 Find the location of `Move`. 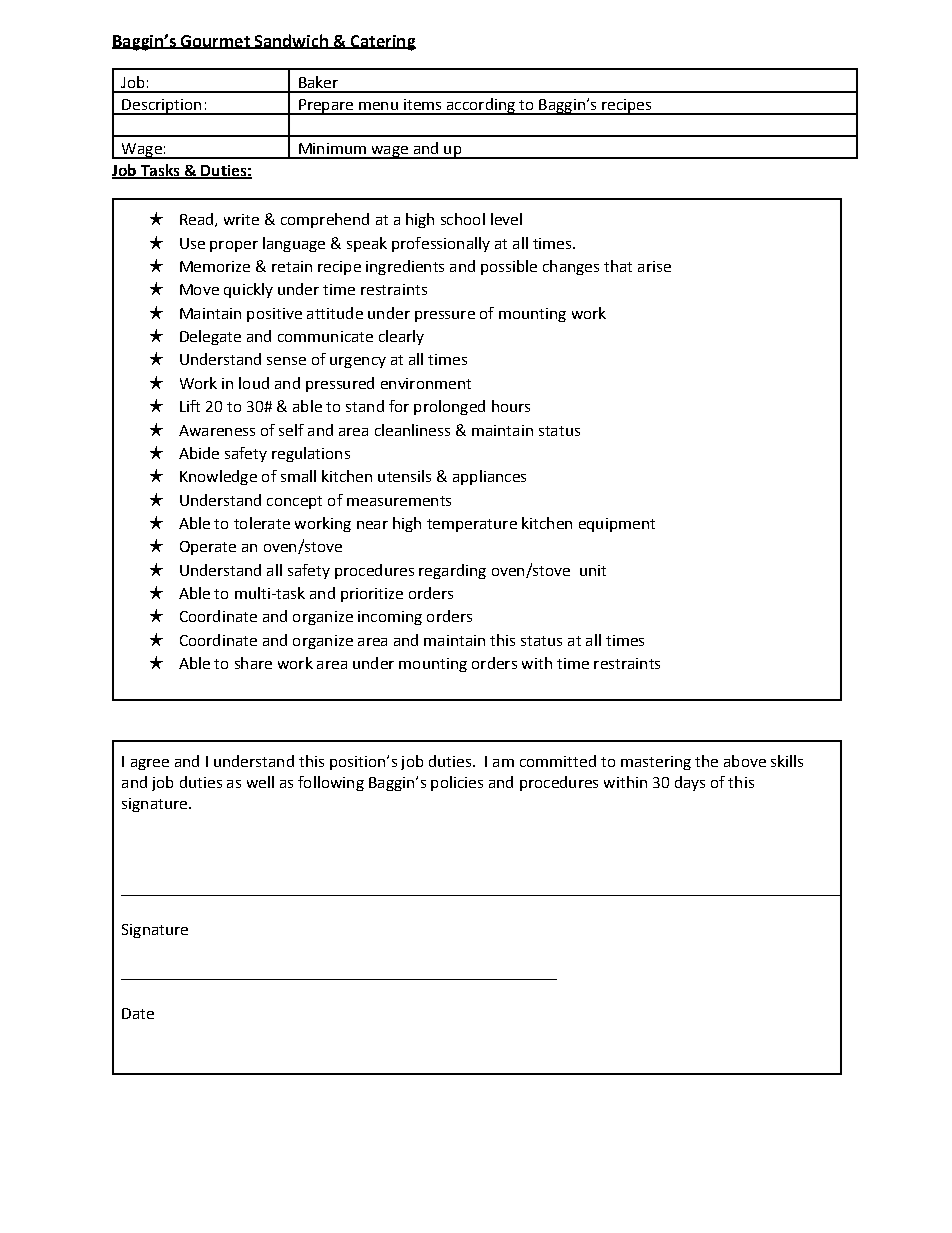

Move is located at coordinates (199, 289).
